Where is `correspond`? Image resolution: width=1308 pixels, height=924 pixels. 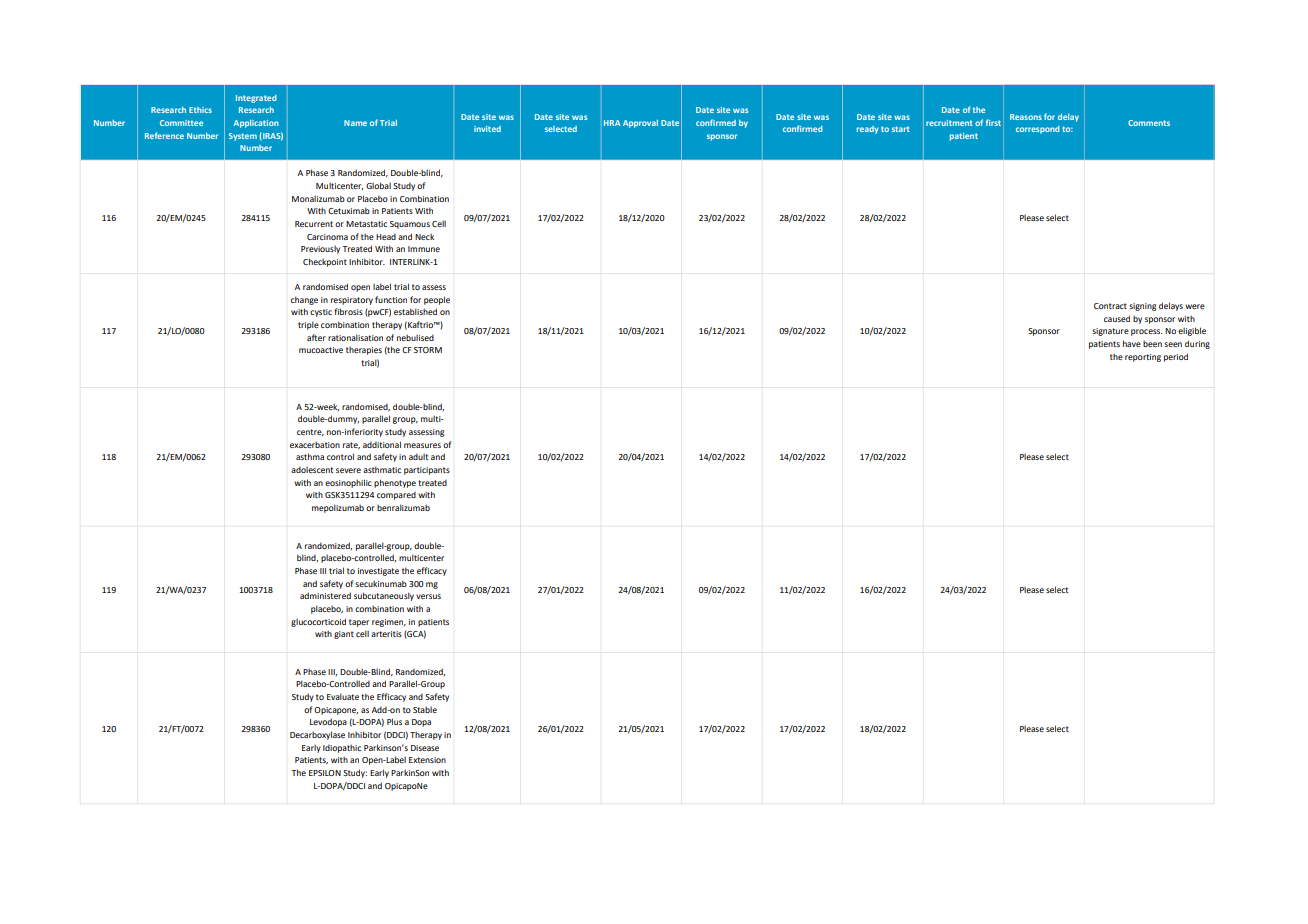
correspond is located at coordinates (1038, 130).
